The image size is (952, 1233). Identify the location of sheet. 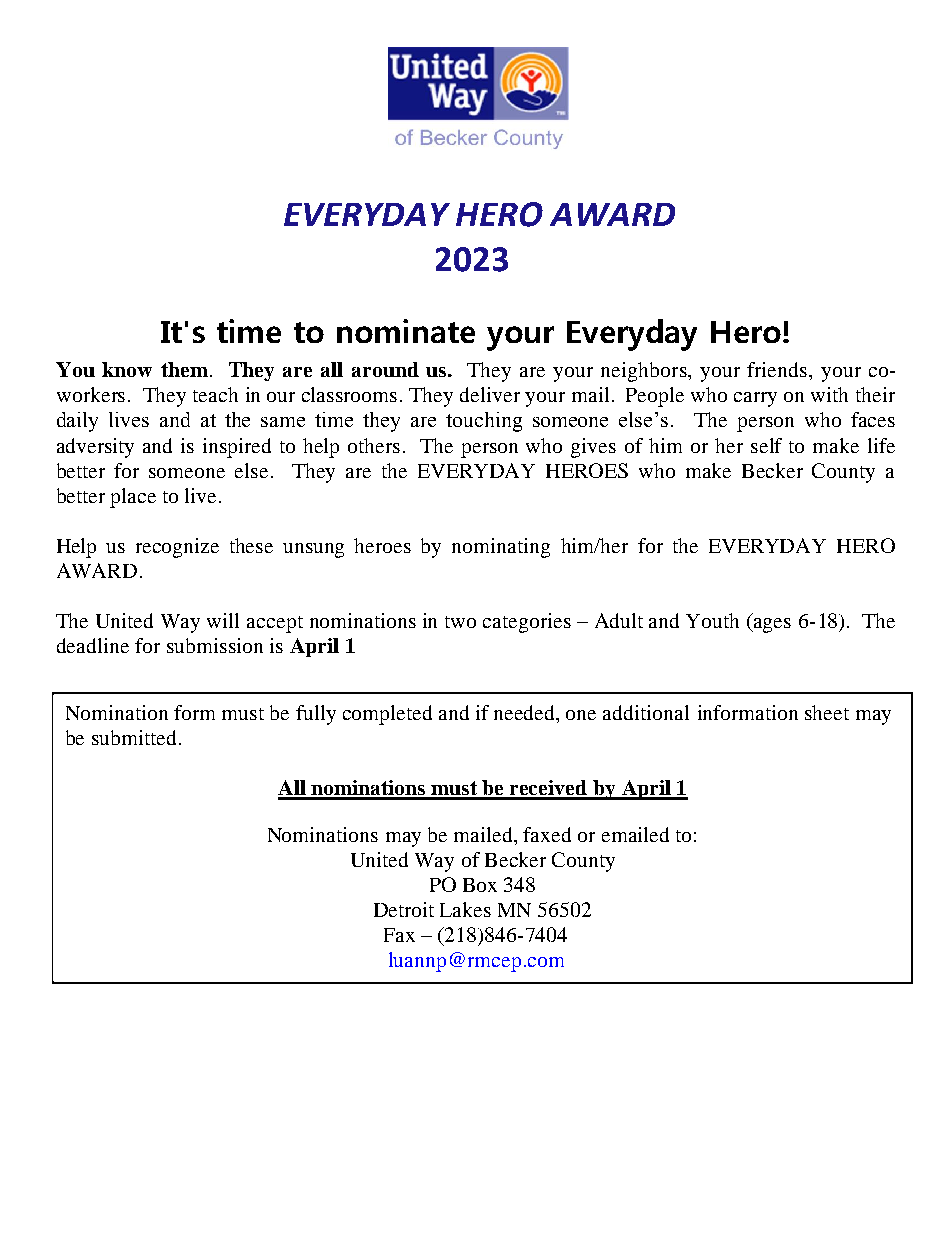
(827, 712).
